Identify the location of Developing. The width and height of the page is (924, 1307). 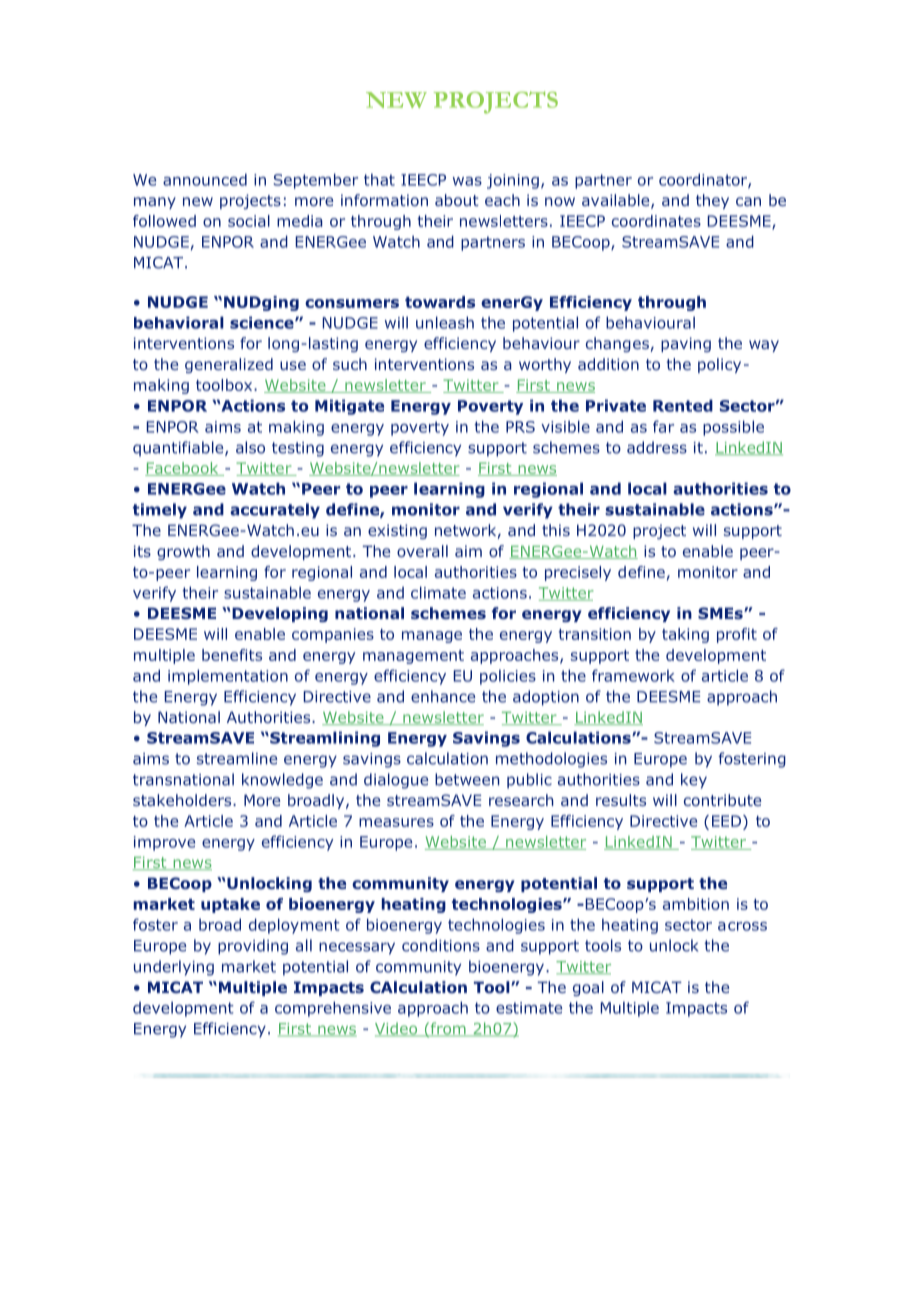
(280, 614).
